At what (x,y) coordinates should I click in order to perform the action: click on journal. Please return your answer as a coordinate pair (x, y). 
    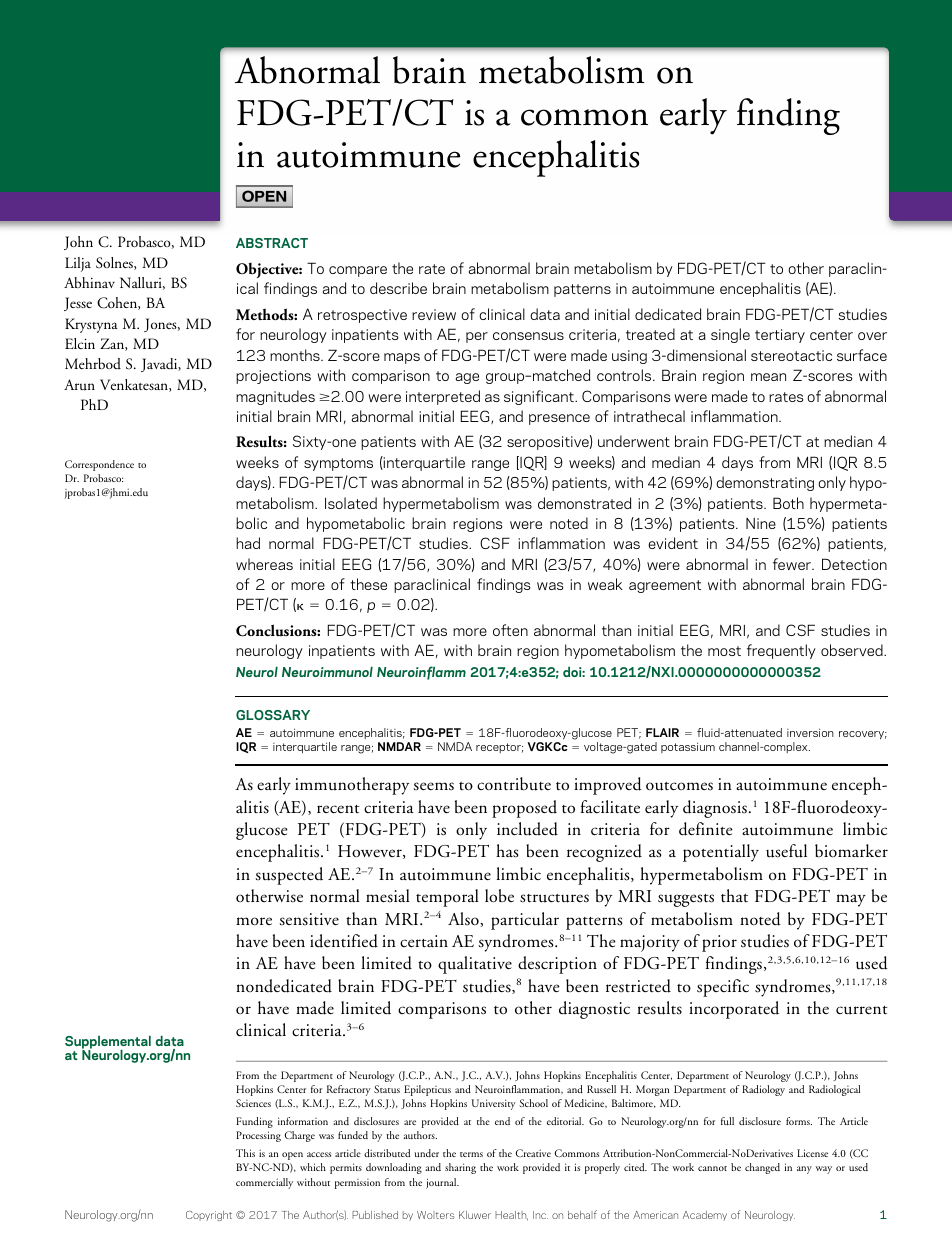
    Looking at the image, I should click on (442, 1183).
